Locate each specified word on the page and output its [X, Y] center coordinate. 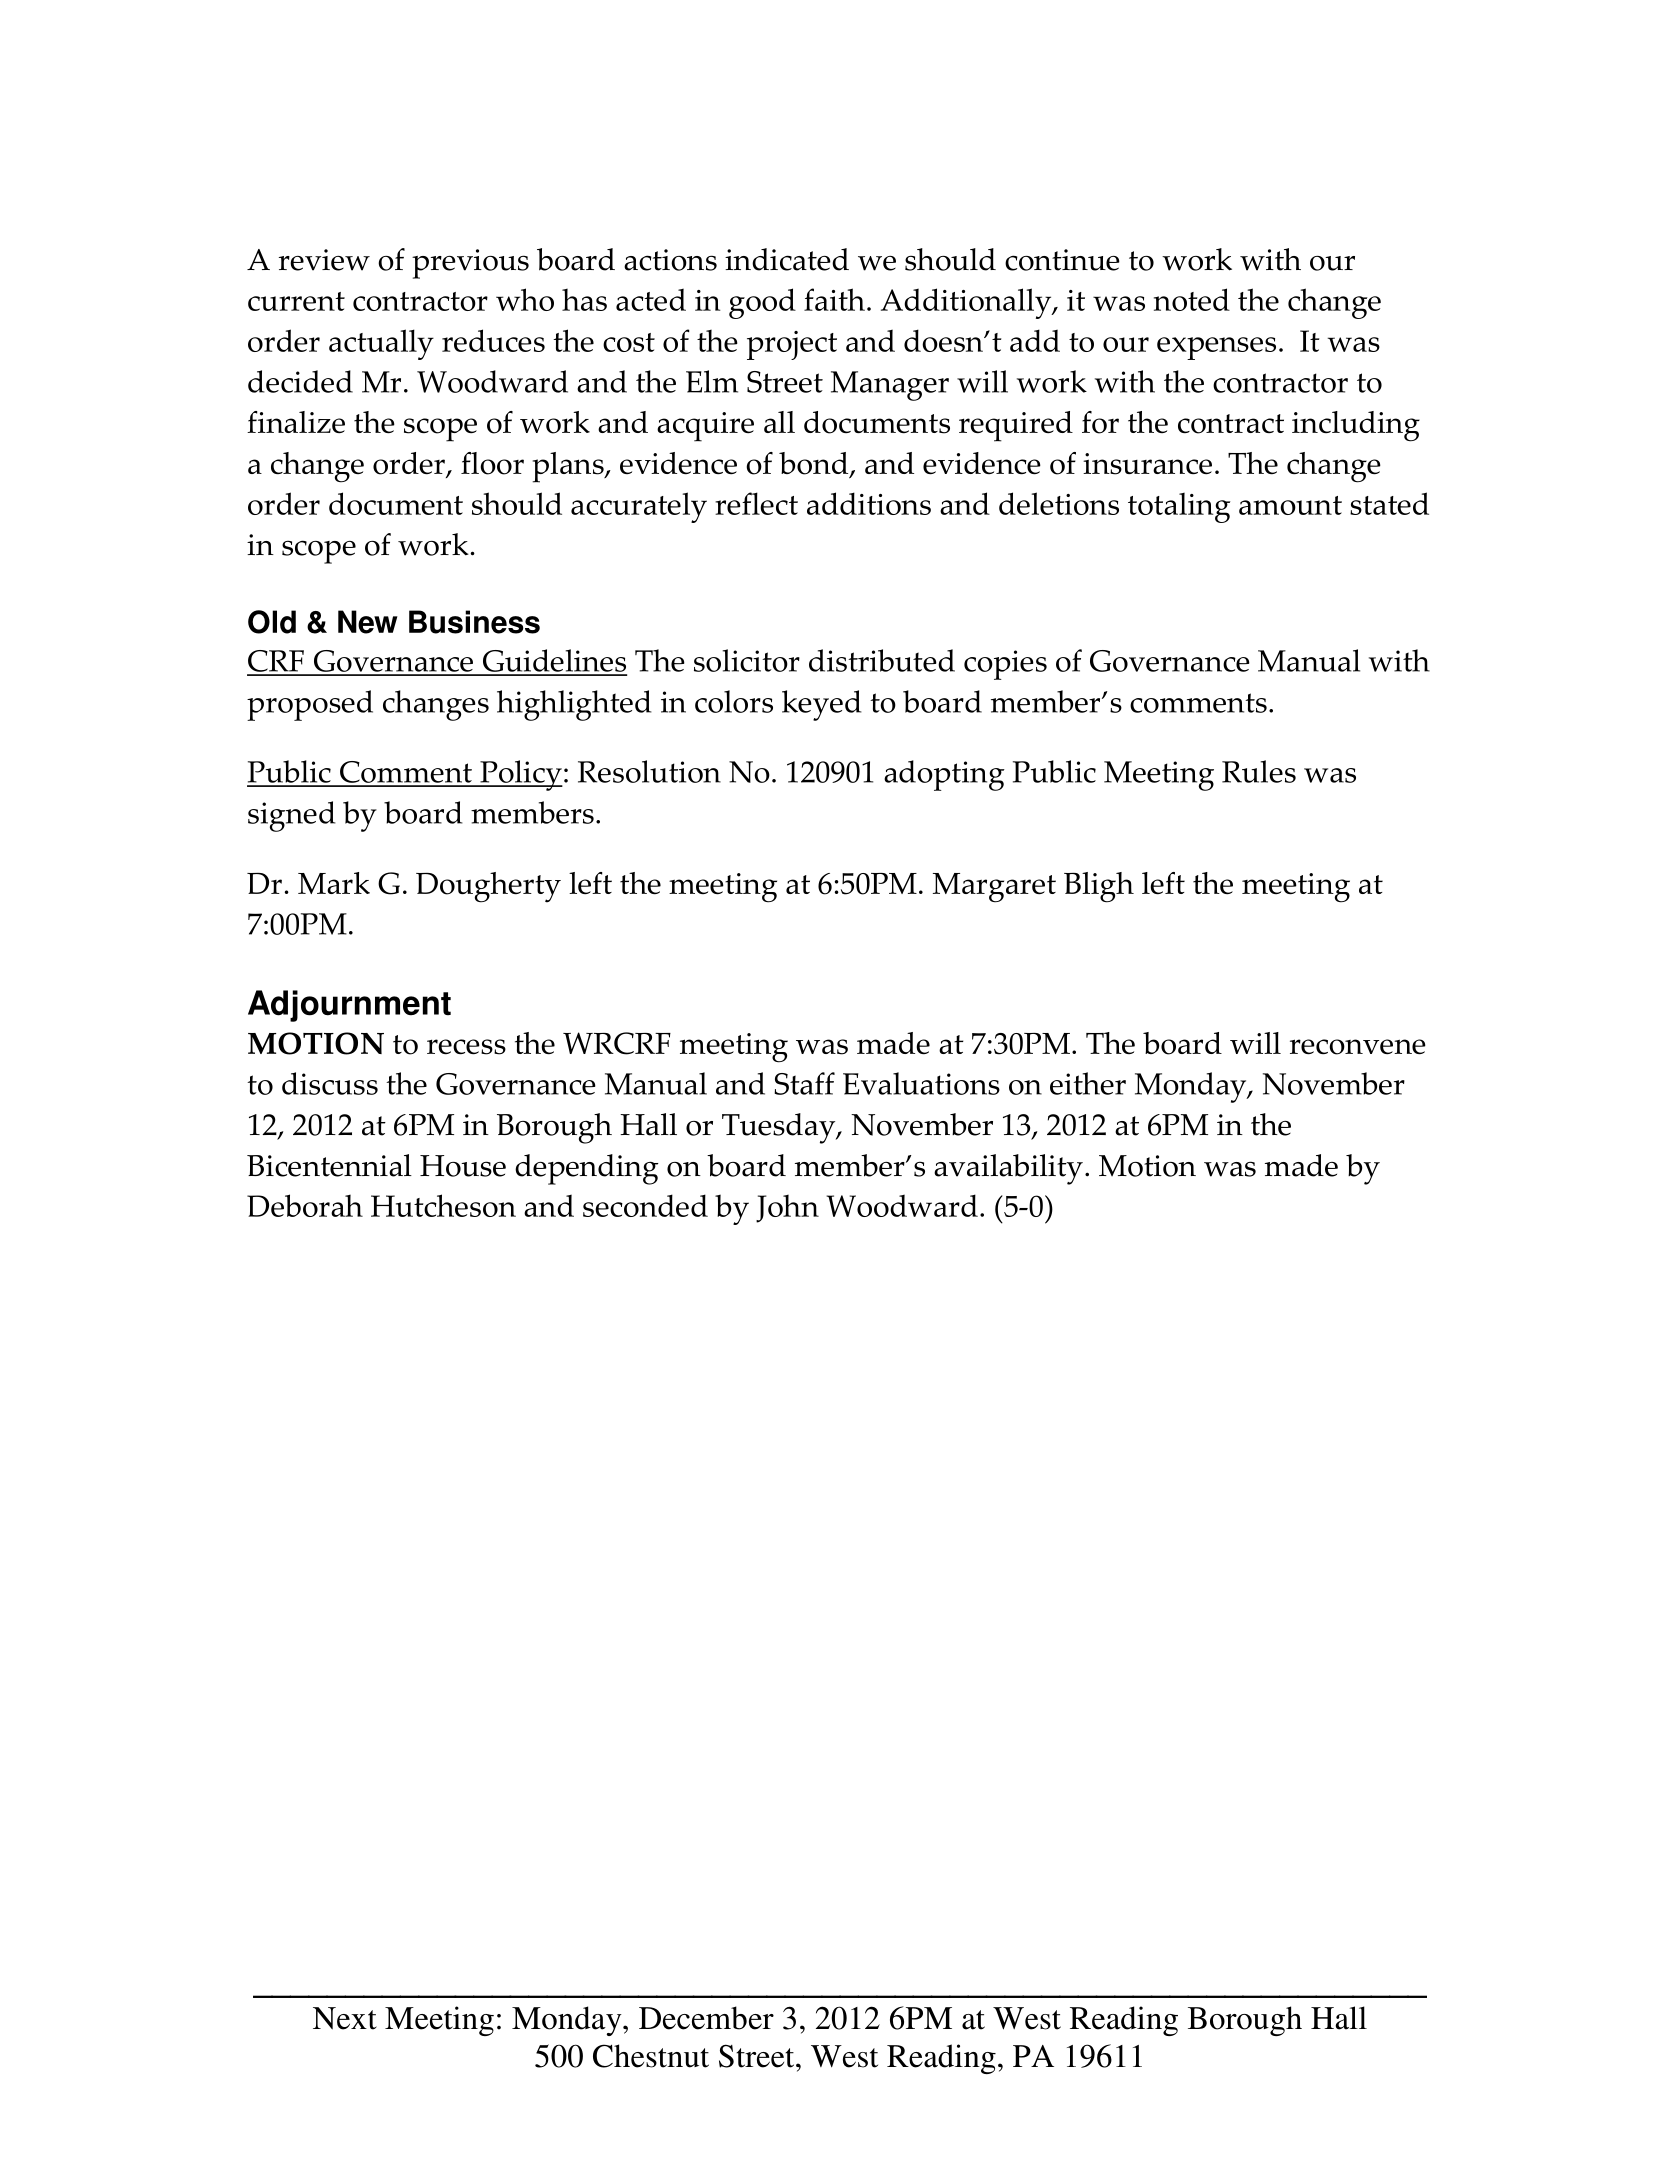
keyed [822, 705]
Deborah [305, 1205]
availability [1008, 1169]
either [1088, 1083]
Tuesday [780, 1128]
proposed [310, 705]
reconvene [1358, 1047]
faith [834, 299]
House [463, 1166]
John [787, 1209]
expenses [1216, 348]
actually [381, 344]
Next [345, 2018]
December [706, 2018]
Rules [1259, 771]
